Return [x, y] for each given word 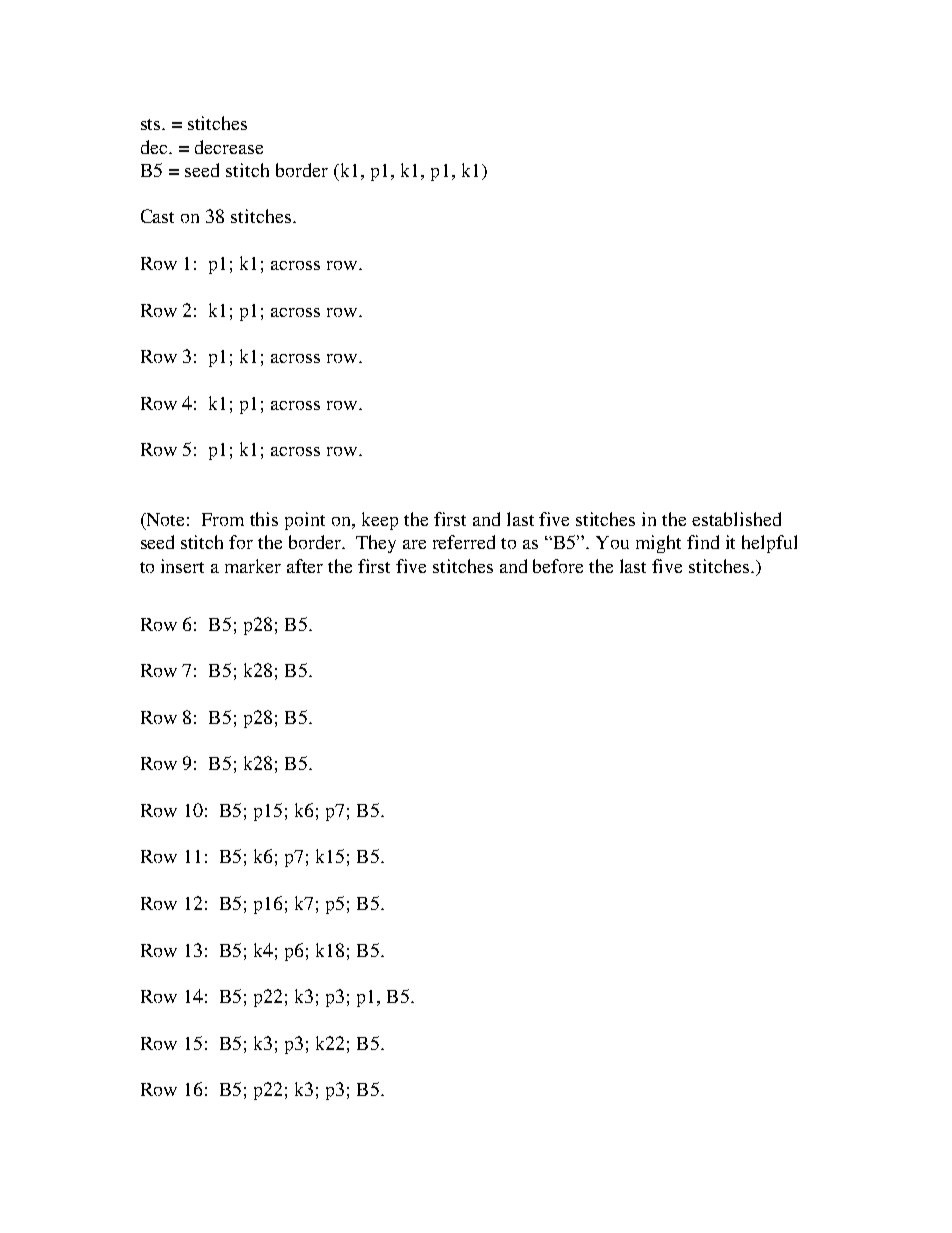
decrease [229, 147]
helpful [769, 544]
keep [380, 521]
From [223, 519]
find [703, 542]
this [264, 519]
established [736, 519]
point [305, 521]
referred [464, 542]
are [414, 544]
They [376, 544]
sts [152, 124]
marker [253, 566]
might [658, 544]
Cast [157, 216]
